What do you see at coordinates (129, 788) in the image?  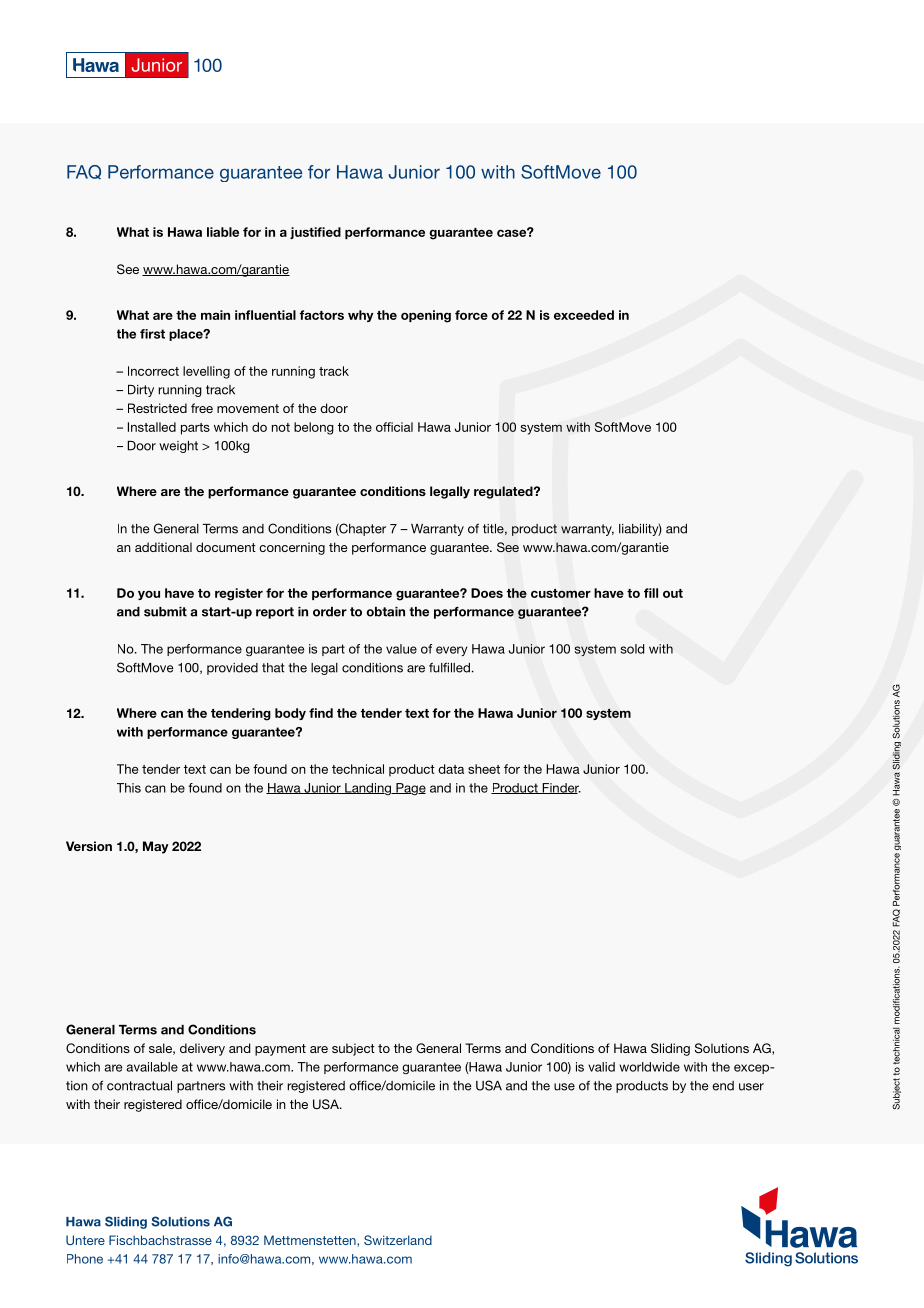 I see `This` at bounding box center [129, 788].
